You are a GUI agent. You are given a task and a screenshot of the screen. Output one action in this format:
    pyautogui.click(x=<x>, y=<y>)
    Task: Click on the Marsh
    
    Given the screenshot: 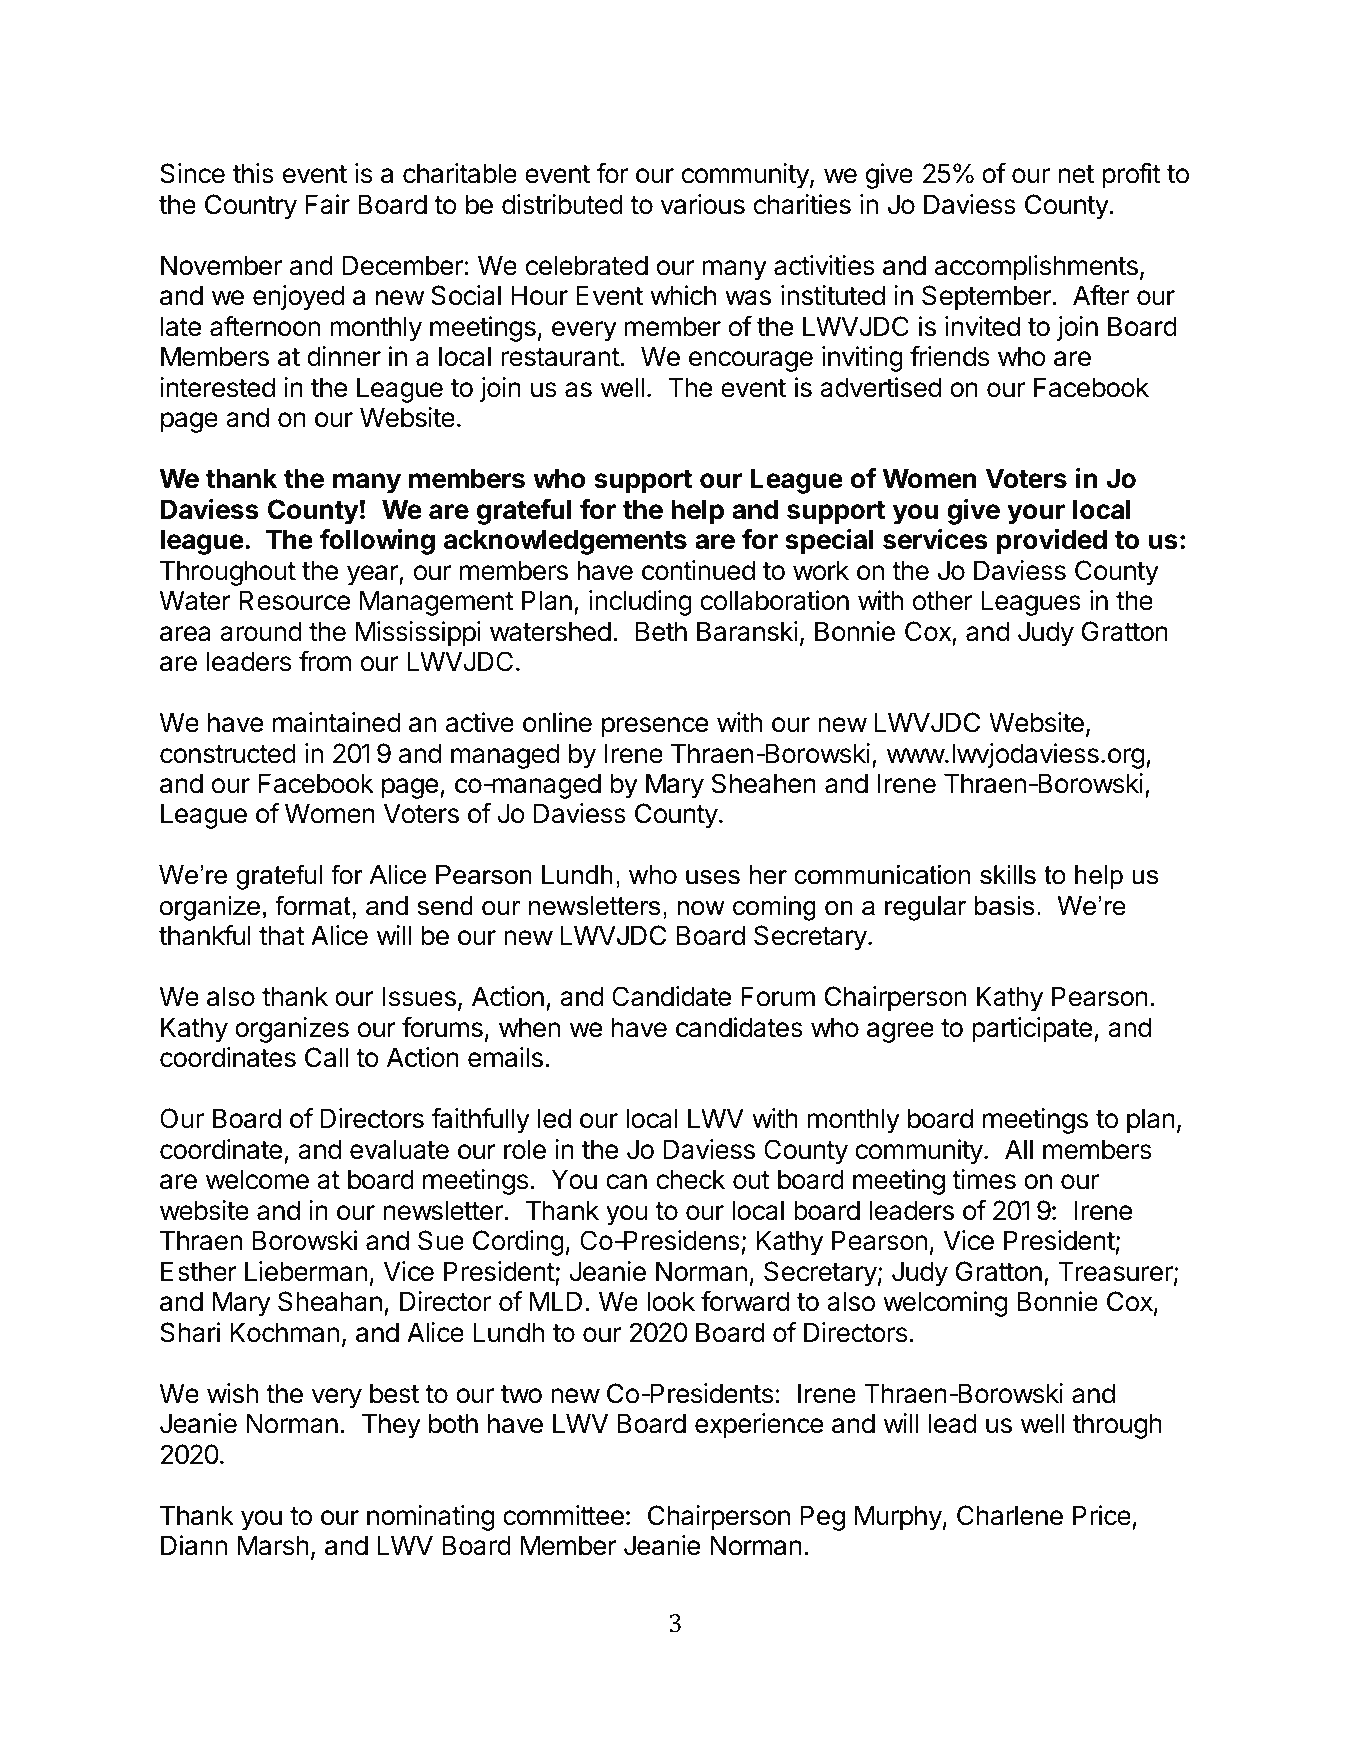 What is the action you would take?
    pyautogui.click(x=273, y=1545)
